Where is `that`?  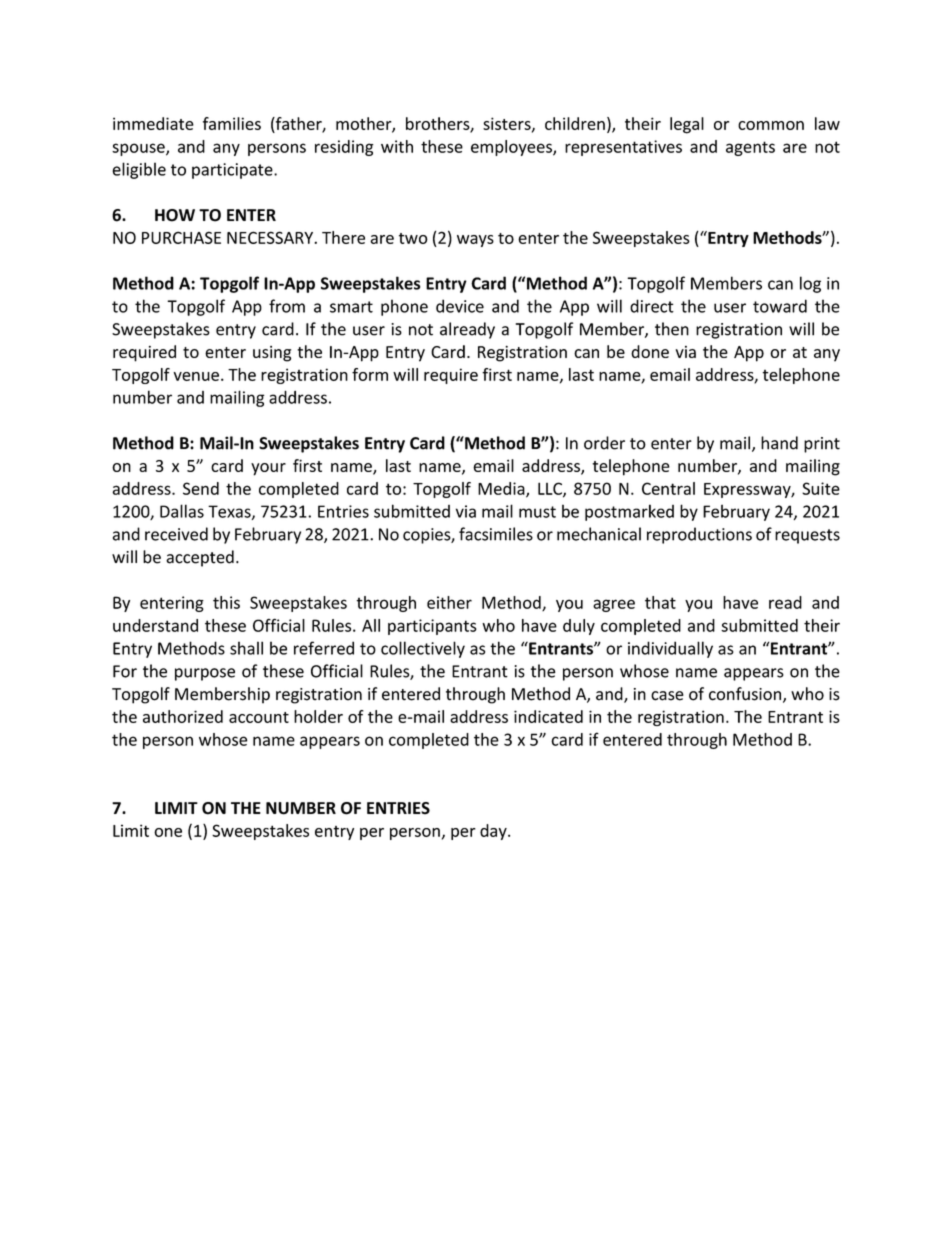
that is located at coordinates (660, 602).
